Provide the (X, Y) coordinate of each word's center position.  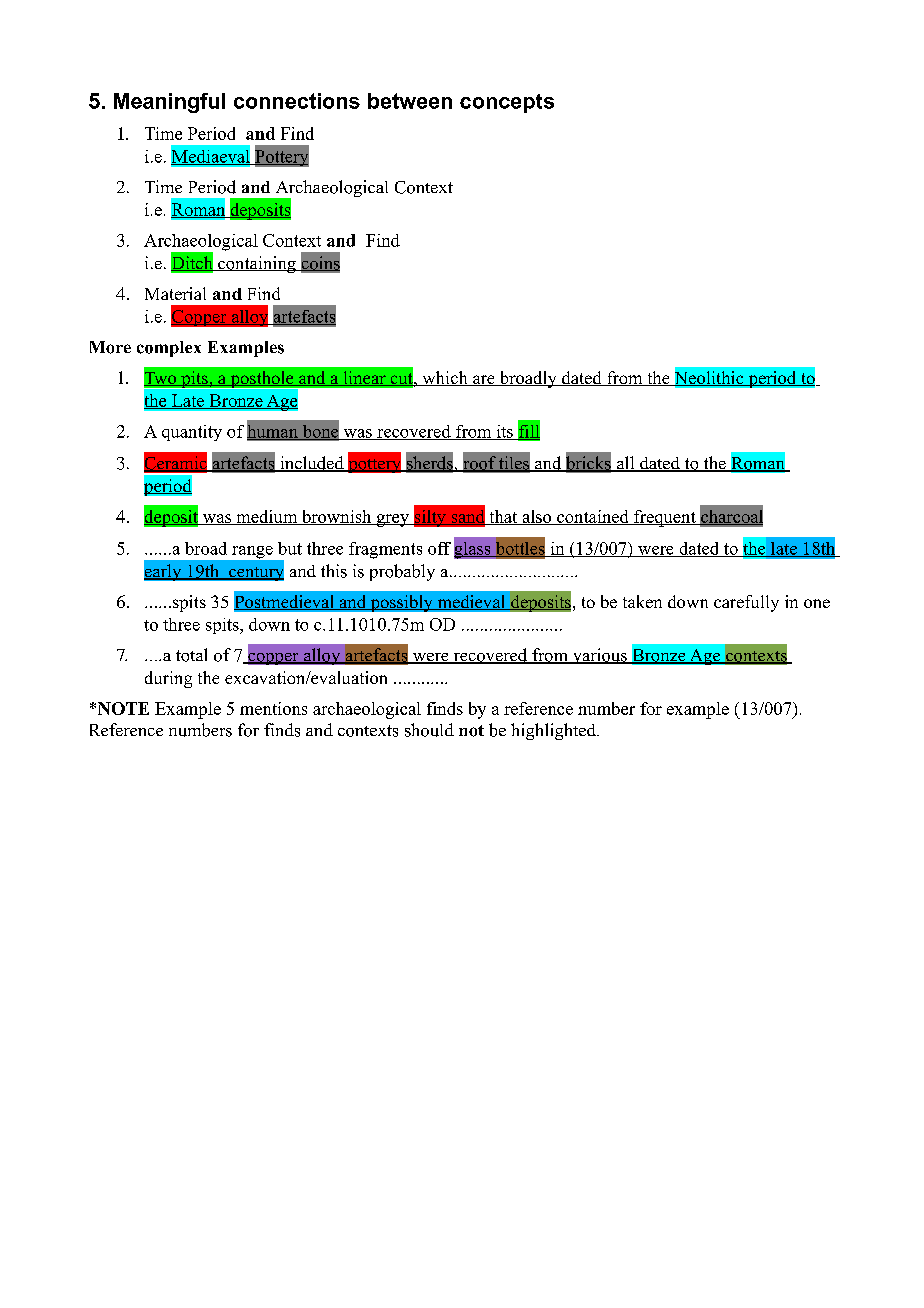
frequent (665, 518)
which (445, 378)
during (168, 679)
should (429, 730)
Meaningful (169, 103)
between (410, 101)
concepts (507, 103)
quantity (192, 433)
